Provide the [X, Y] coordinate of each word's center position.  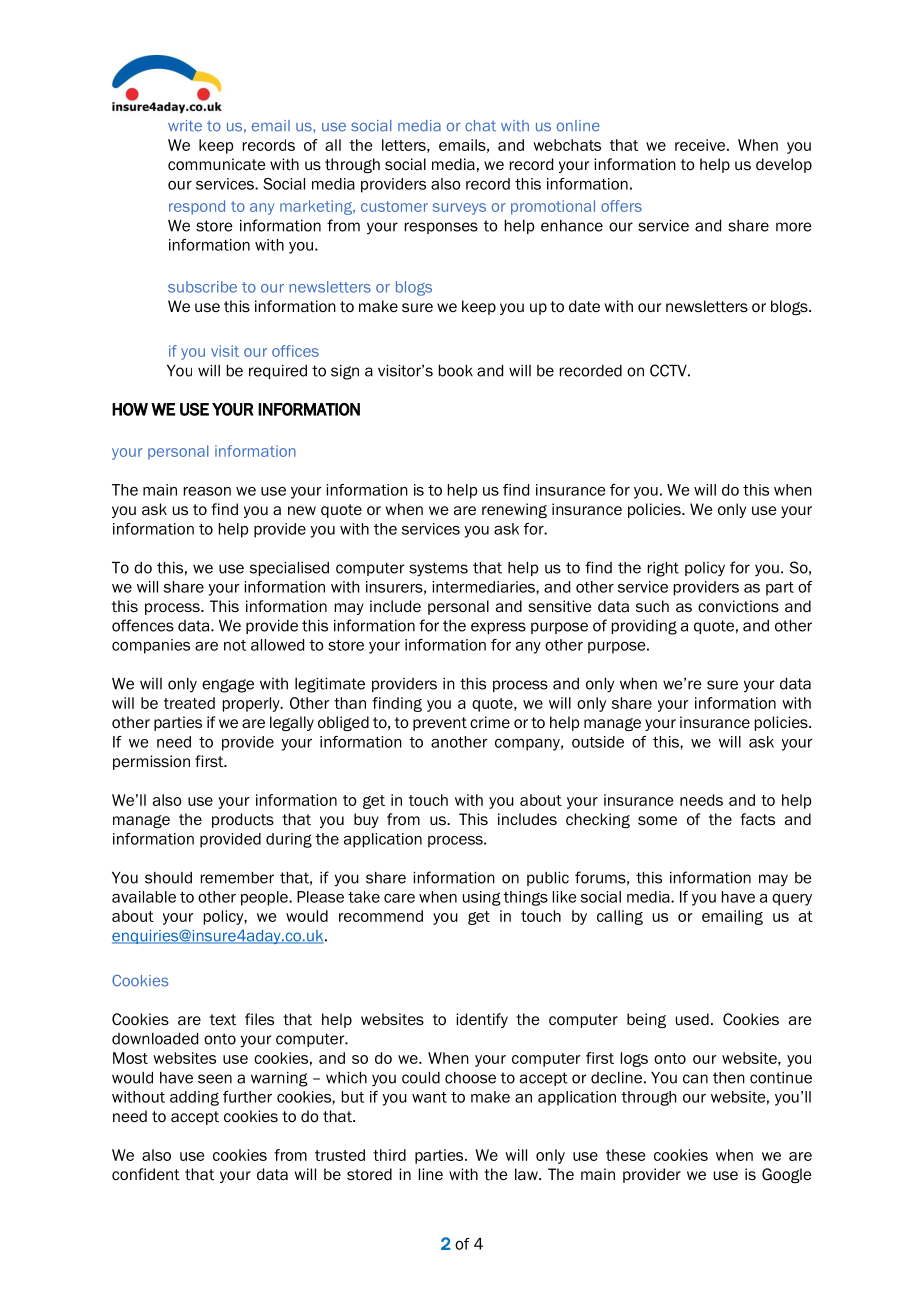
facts [757, 819]
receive [701, 145]
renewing [514, 510]
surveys [459, 209]
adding [194, 1098]
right [663, 569]
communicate [217, 164]
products [243, 820]
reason [207, 491]
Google [787, 1175]
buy [366, 820]
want [429, 1097]
